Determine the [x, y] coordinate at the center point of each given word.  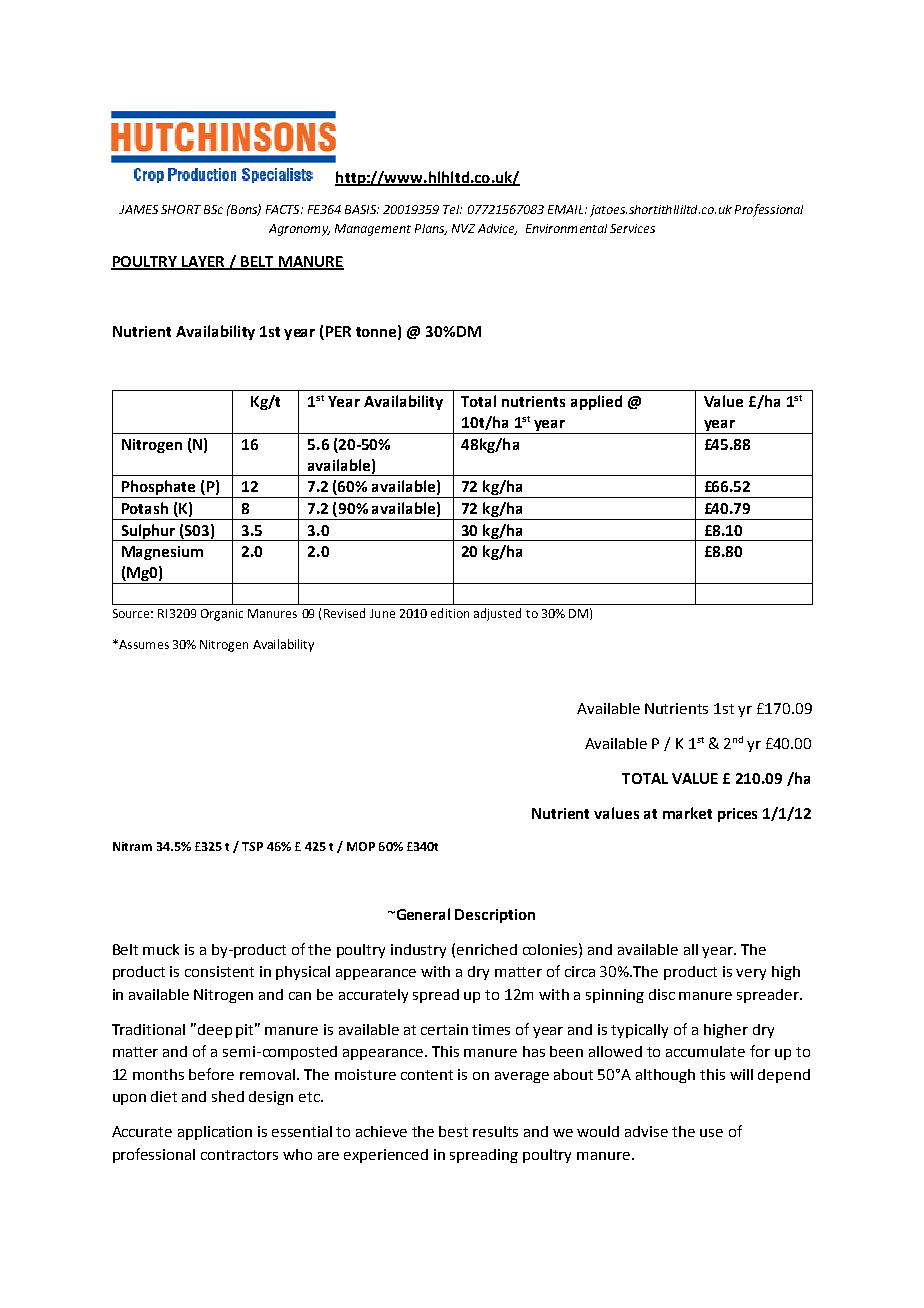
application [215, 1133]
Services [632, 228]
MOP [361, 846]
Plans [431, 229]
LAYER [204, 263]
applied [596, 402]
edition [450, 613]
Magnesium [162, 553]
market [687, 813]
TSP [252, 846]
